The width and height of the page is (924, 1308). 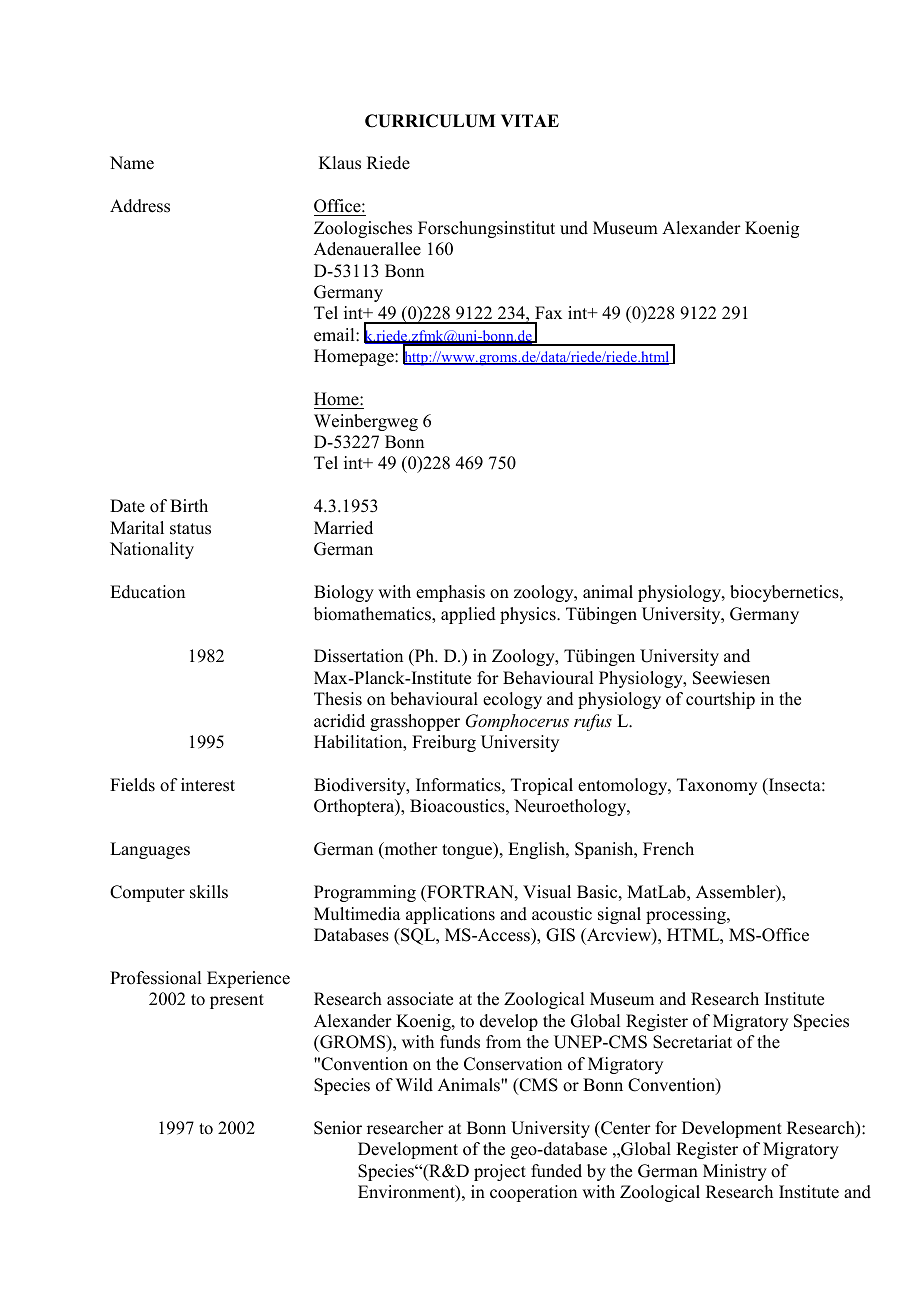 What do you see at coordinates (338, 1128) in the page?
I see `Senior` at bounding box center [338, 1128].
